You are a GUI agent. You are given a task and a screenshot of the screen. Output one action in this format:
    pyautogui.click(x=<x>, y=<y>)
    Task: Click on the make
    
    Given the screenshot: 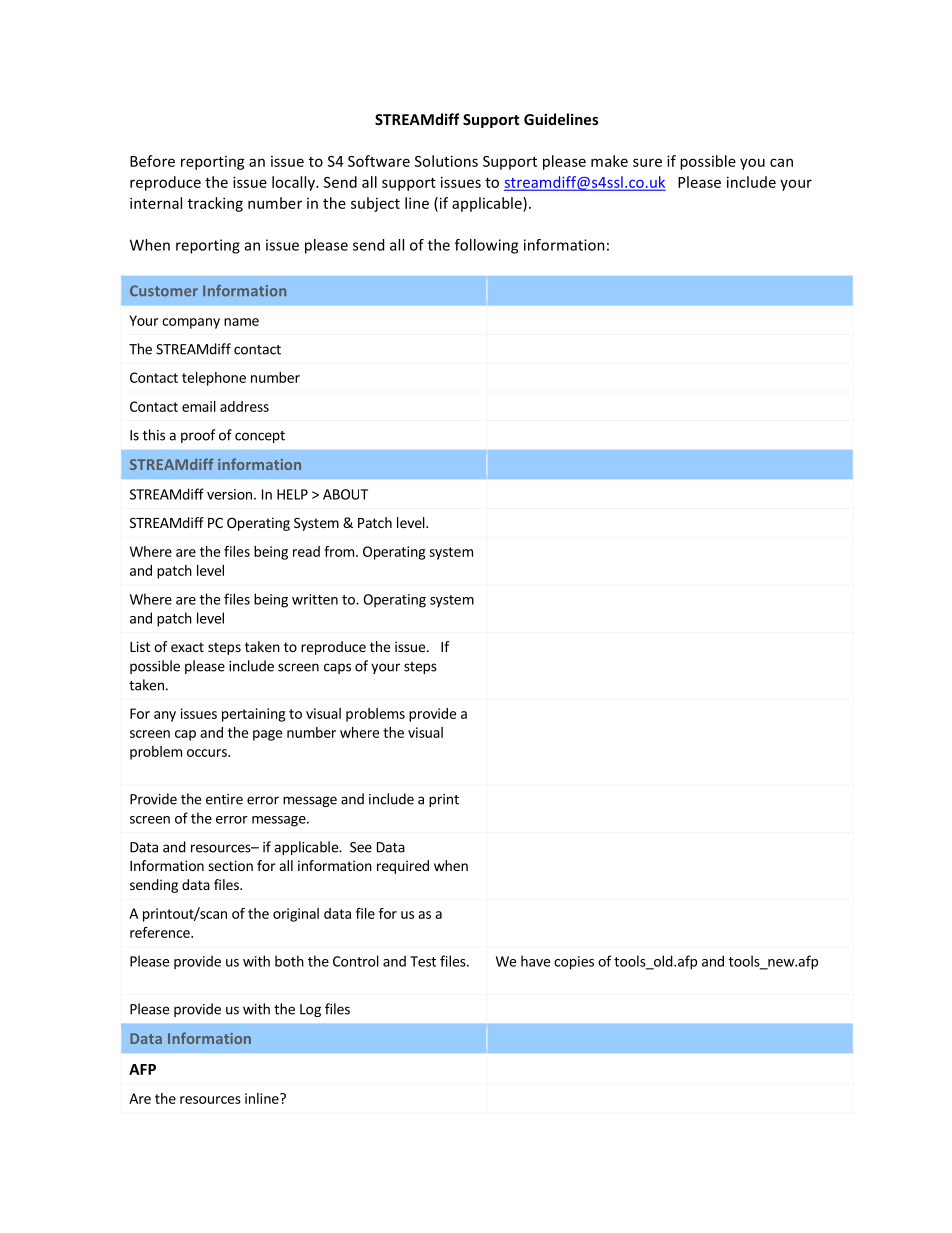 What is the action you would take?
    pyautogui.click(x=609, y=161)
